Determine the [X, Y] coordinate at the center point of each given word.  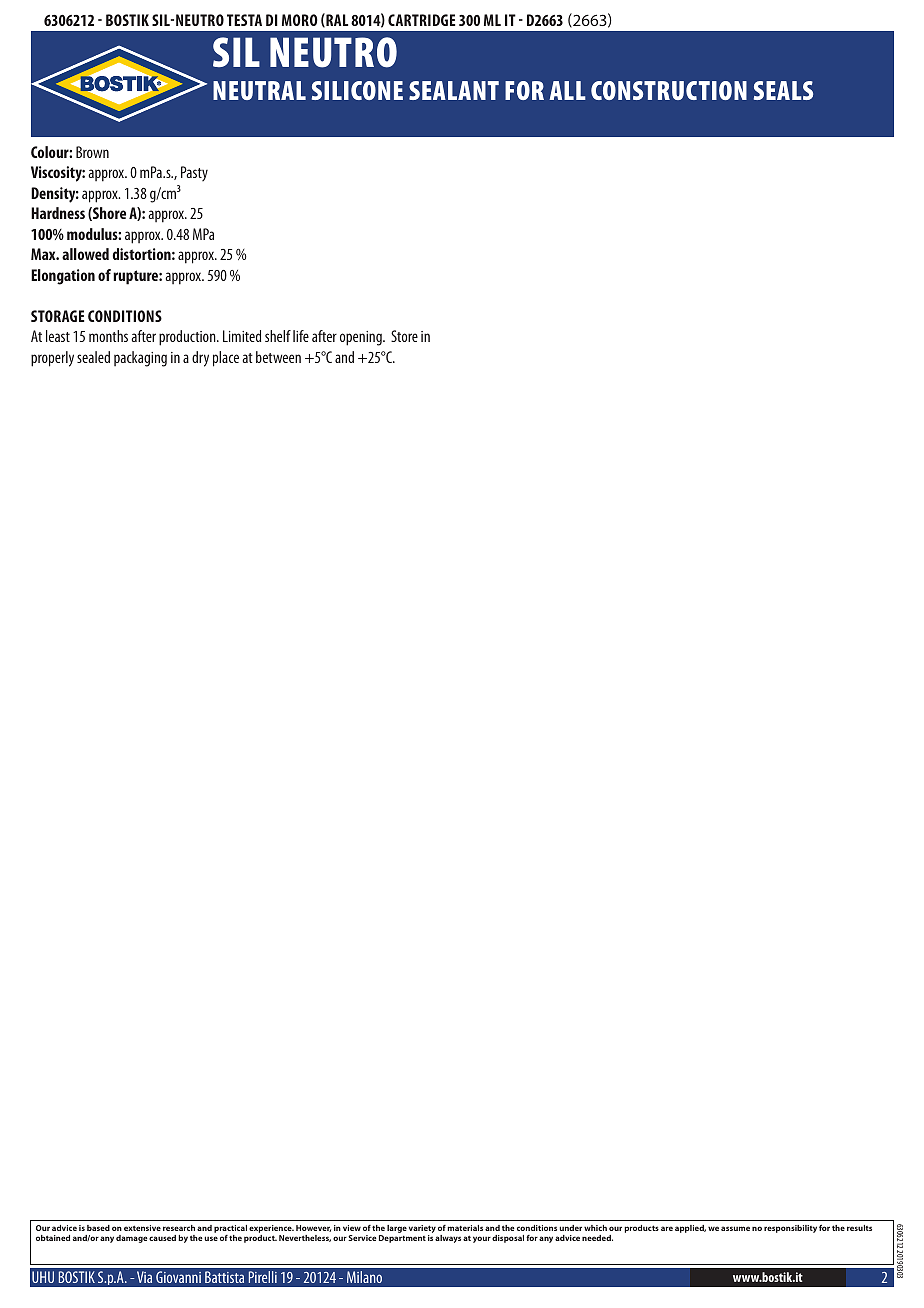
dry [200, 359]
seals [783, 90]
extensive [142, 1228]
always [448, 1239]
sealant [454, 90]
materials [465, 1228]
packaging [140, 359]
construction [669, 90]
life [301, 336]
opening [362, 338]
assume [735, 1228]
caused [162, 1238]
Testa [244, 20]
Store [404, 336]
